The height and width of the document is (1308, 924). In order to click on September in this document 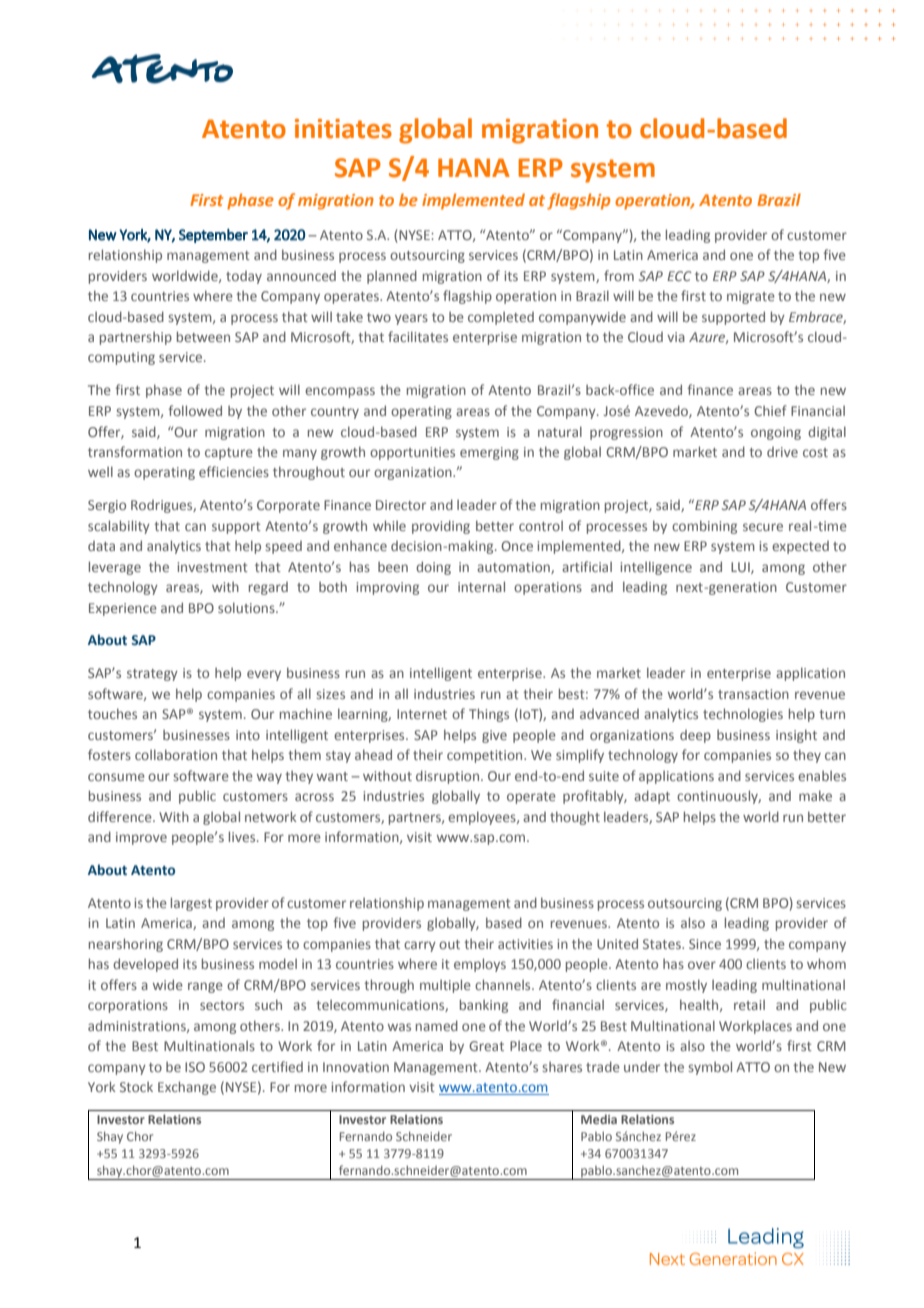, I will do `click(213, 236)`.
